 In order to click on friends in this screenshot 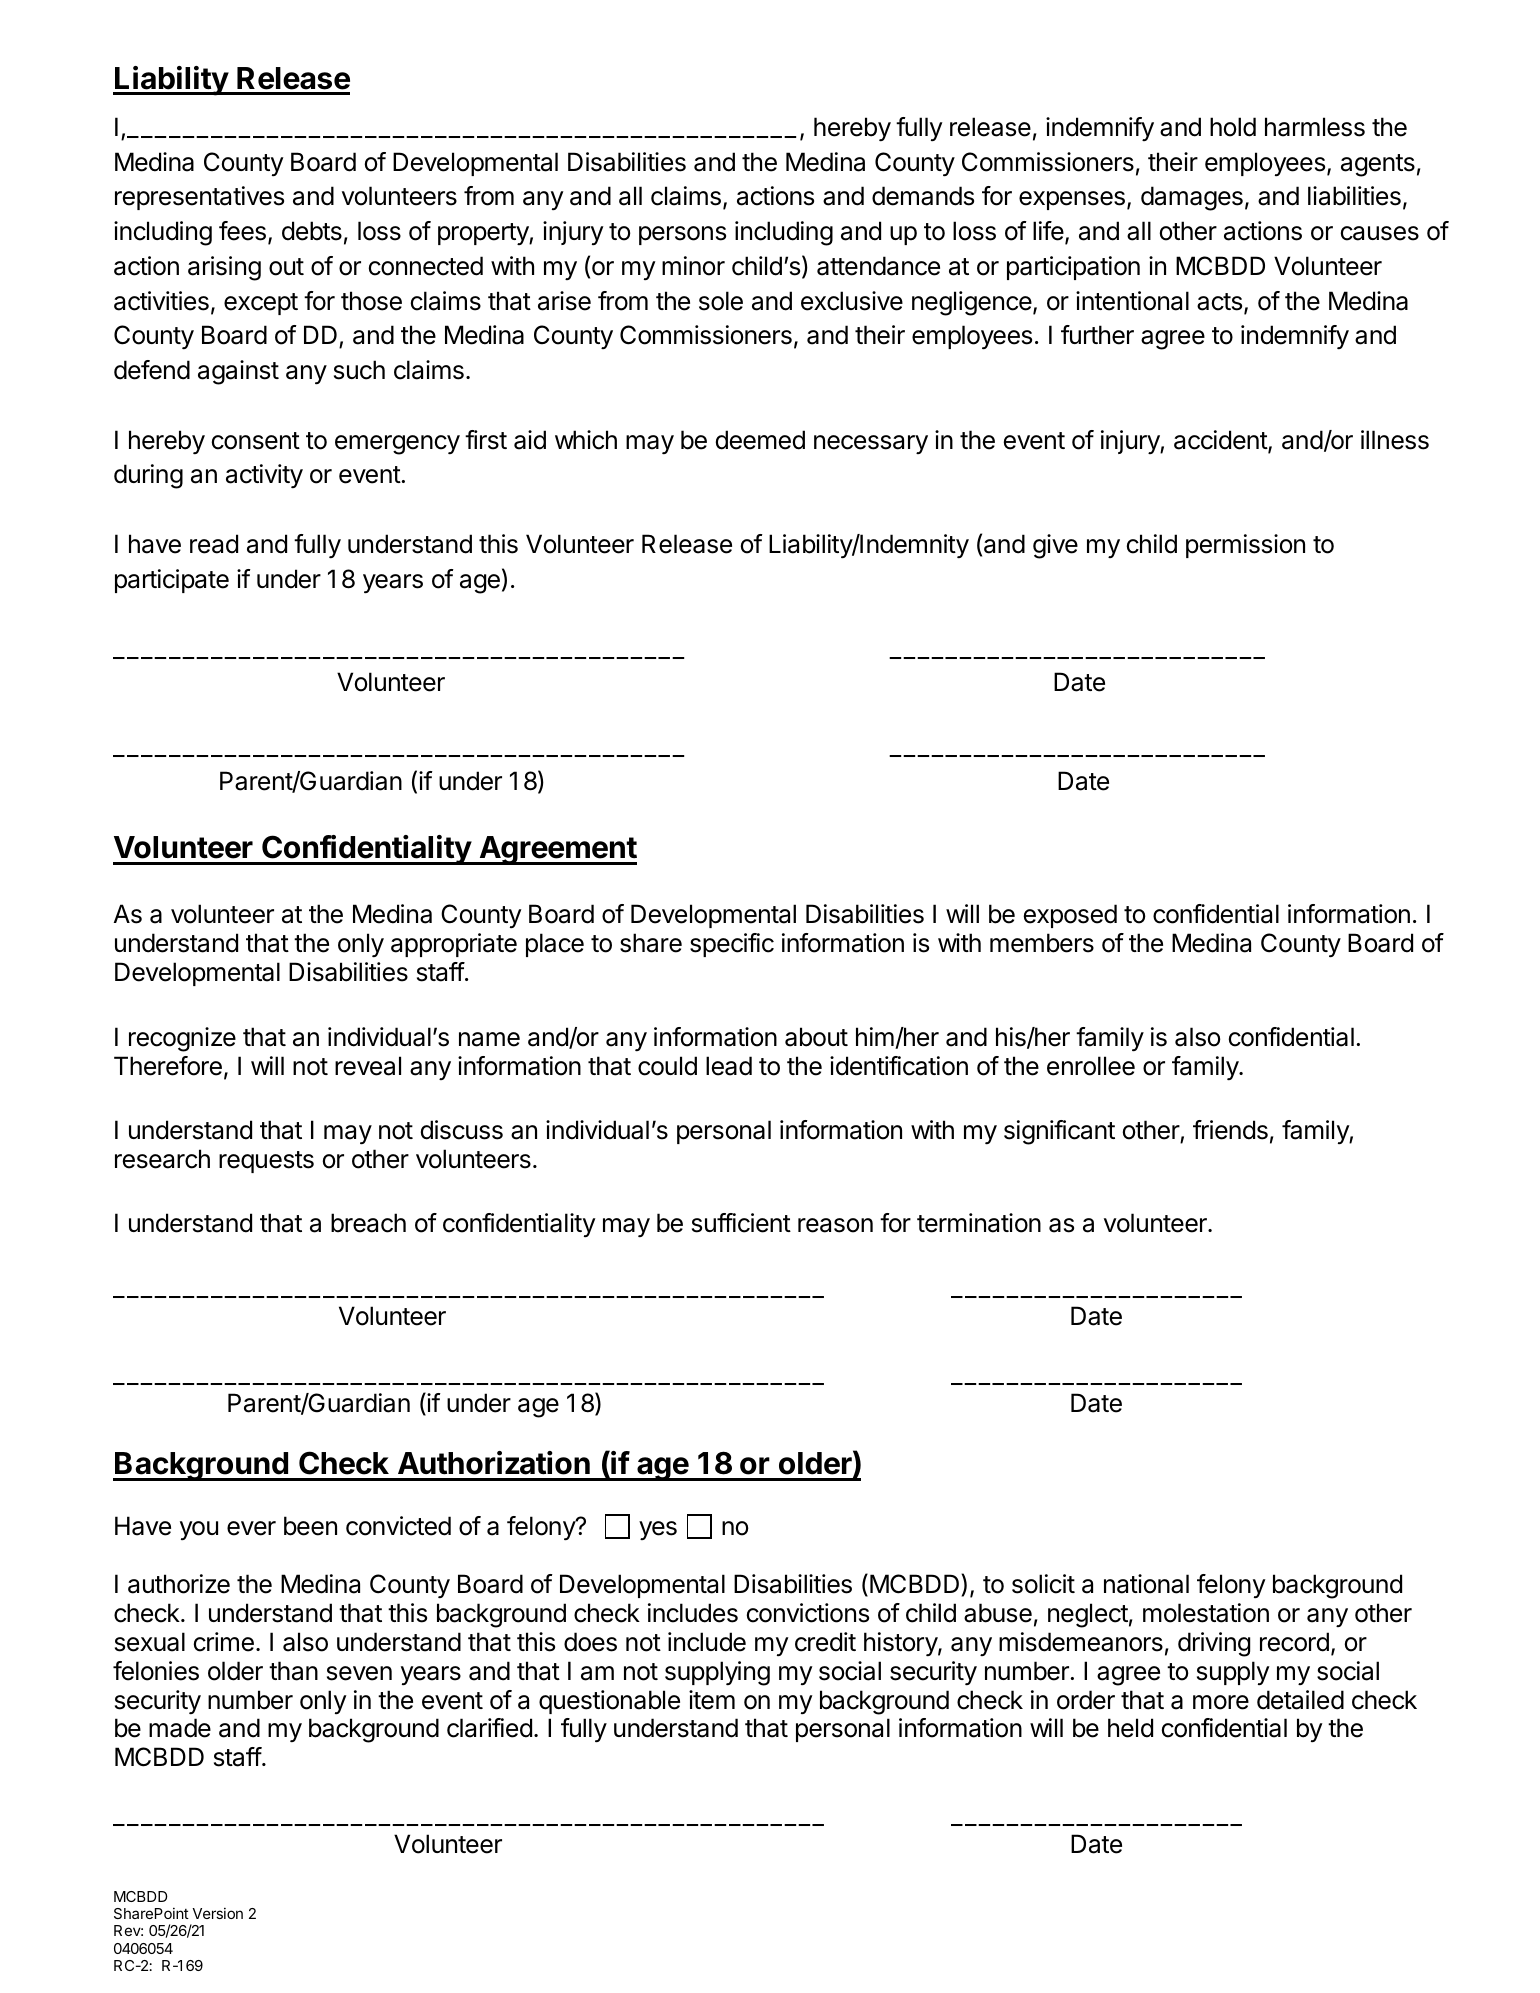, I will do `click(1230, 1130)`.
